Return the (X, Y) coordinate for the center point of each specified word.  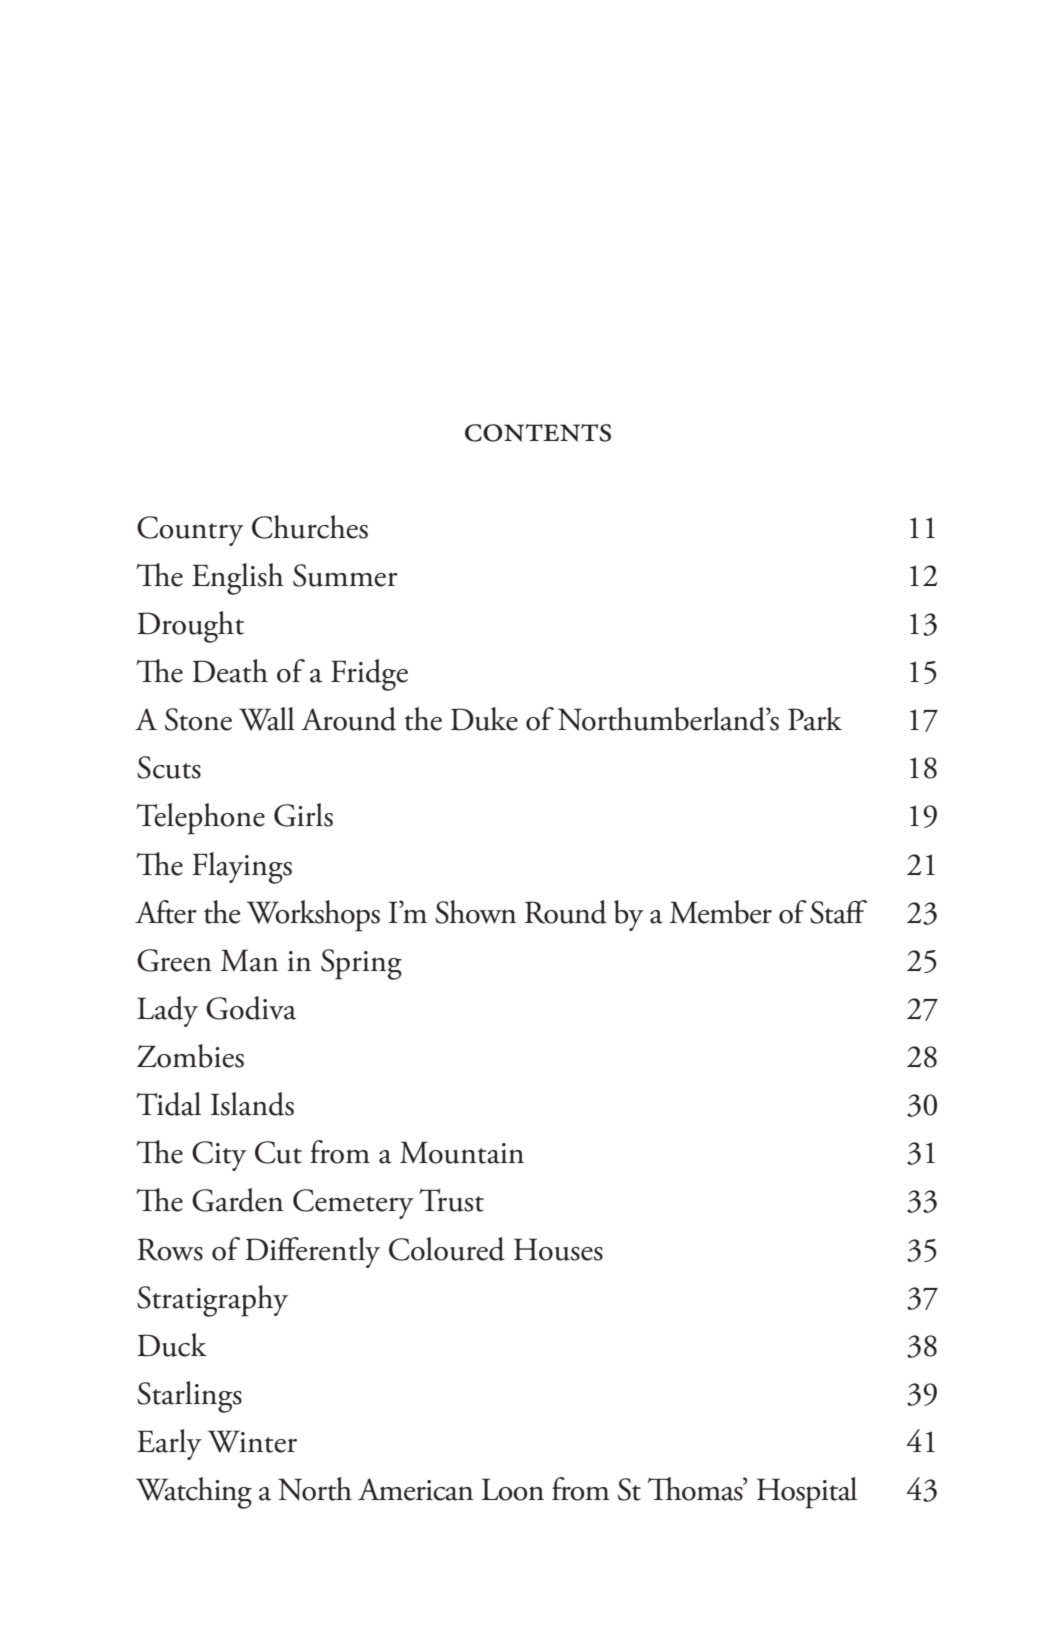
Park (815, 719)
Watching (194, 1493)
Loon (513, 1489)
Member (721, 912)
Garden (237, 1200)
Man (249, 960)
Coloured (447, 1249)
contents (538, 433)
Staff (838, 912)
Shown (475, 912)
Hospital (807, 1493)
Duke (484, 719)
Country (190, 531)
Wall (267, 719)
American (415, 1489)
